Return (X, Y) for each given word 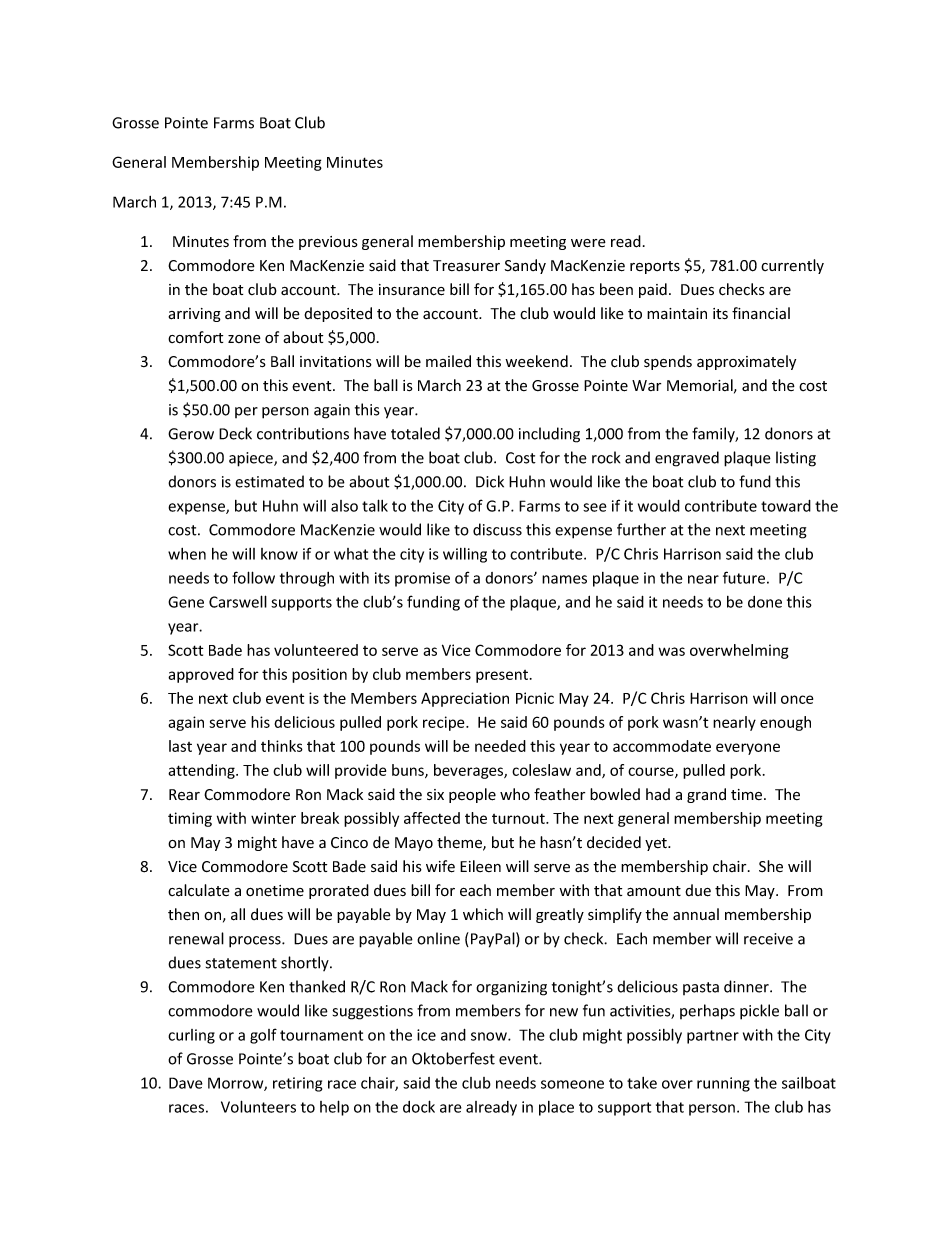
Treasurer (466, 266)
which (483, 914)
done (765, 602)
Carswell (238, 601)
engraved (687, 459)
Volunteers (258, 1106)
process (256, 942)
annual (696, 914)
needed (500, 746)
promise (422, 579)
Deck (235, 433)
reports (655, 267)
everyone (748, 749)
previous (328, 243)
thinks (282, 746)
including (549, 435)
